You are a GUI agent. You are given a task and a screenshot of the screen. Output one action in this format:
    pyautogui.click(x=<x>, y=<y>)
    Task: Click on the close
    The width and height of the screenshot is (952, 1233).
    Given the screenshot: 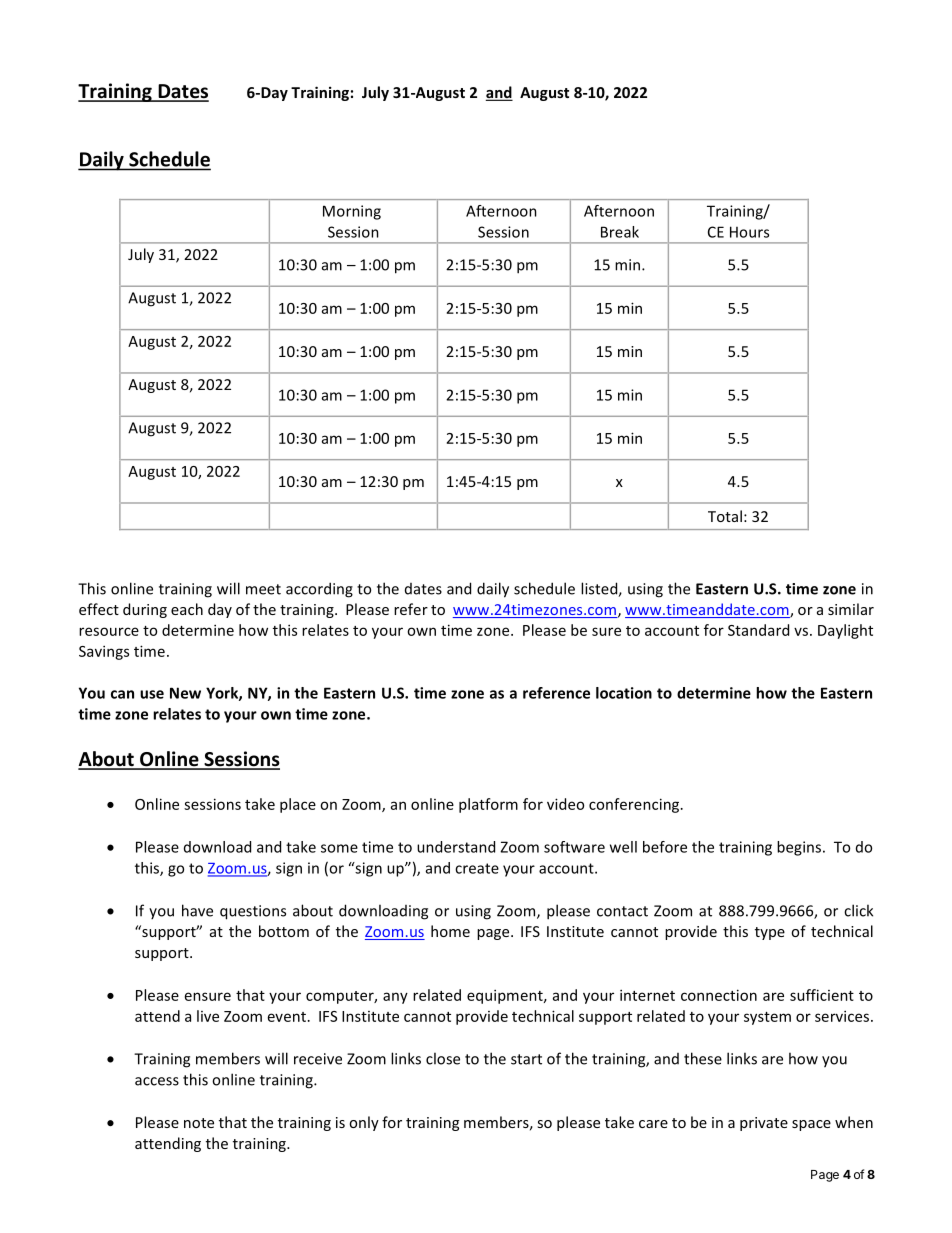 What is the action you would take?
    pyautogui.click(x=443, y=1058)
